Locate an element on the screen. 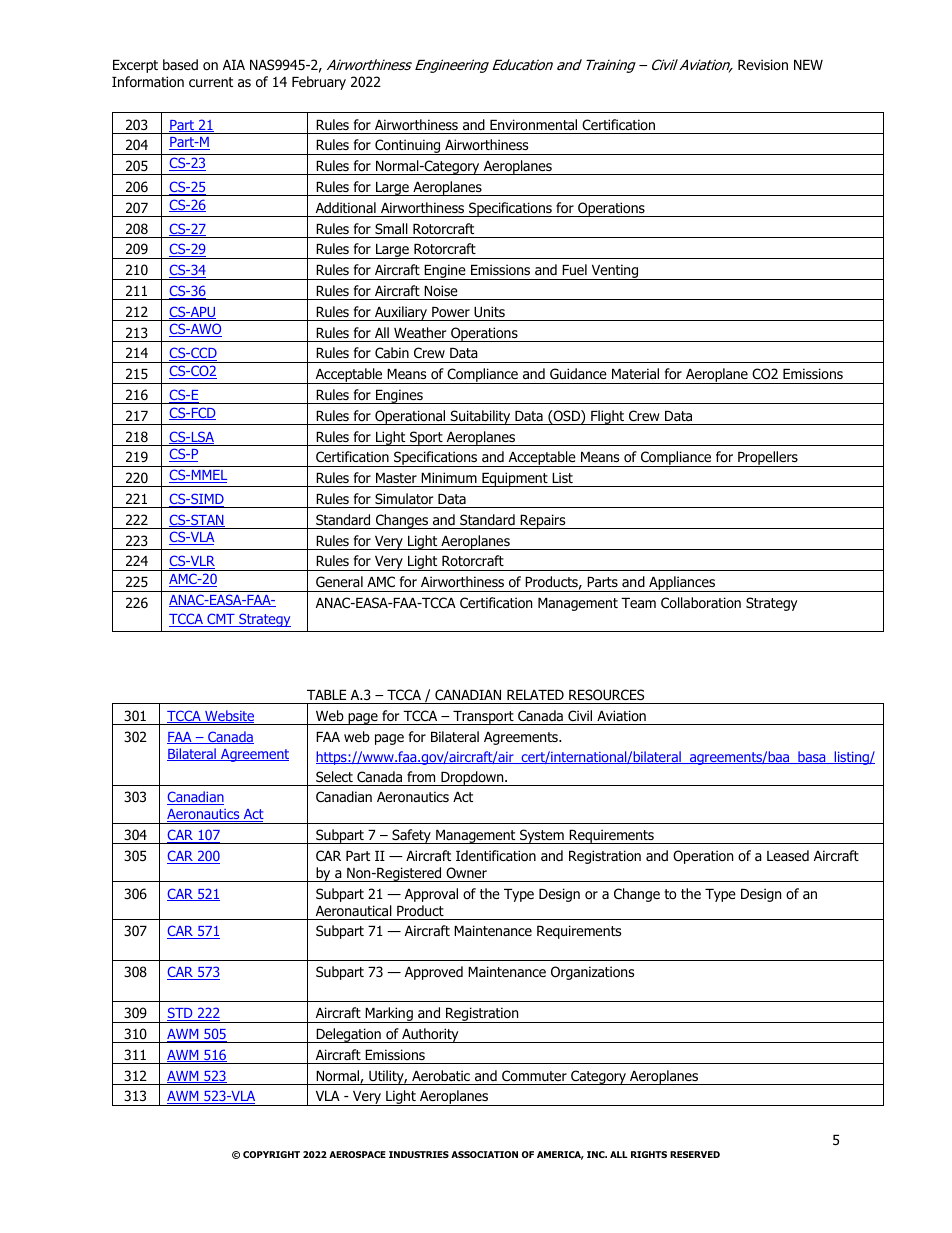  ASSOCIATION is located at coordinates (484, 1154).
